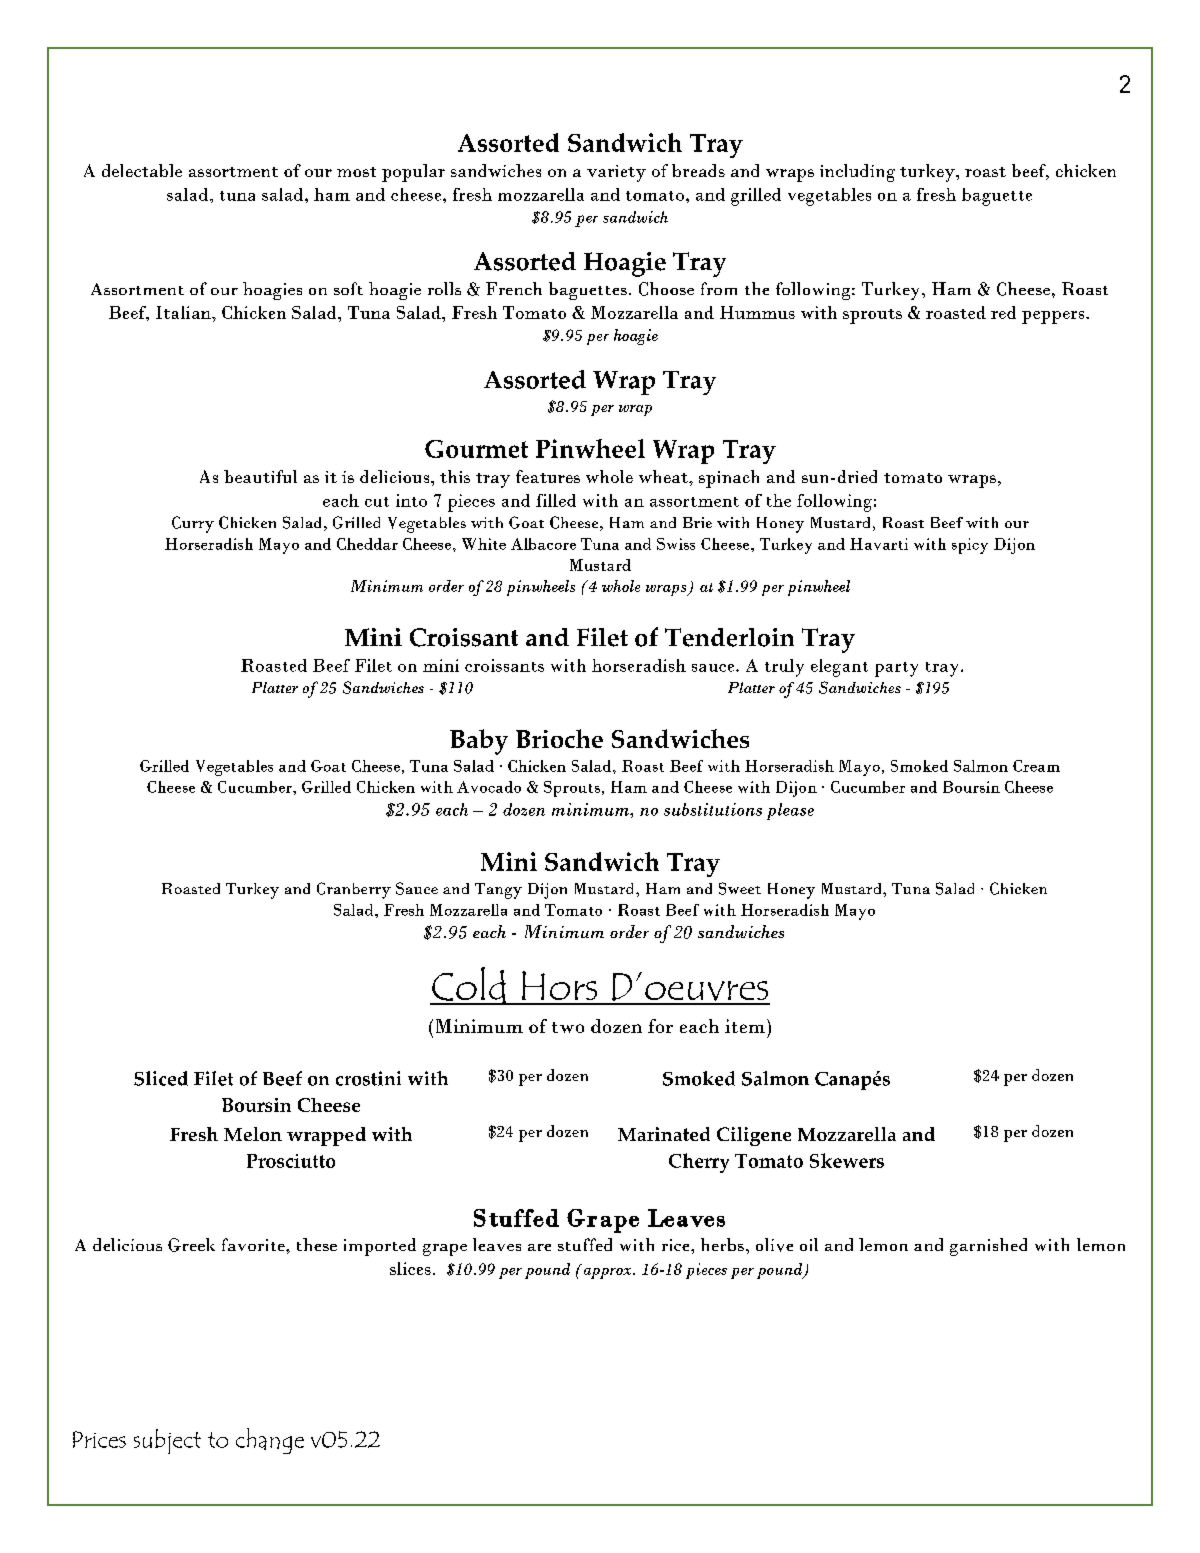 Image resolution: width=1200 pixels, height=1553 pixels. What do you see at coordinates (354, 890) in the image?
I see `Cranberry` at bounding box center [354, 890].
